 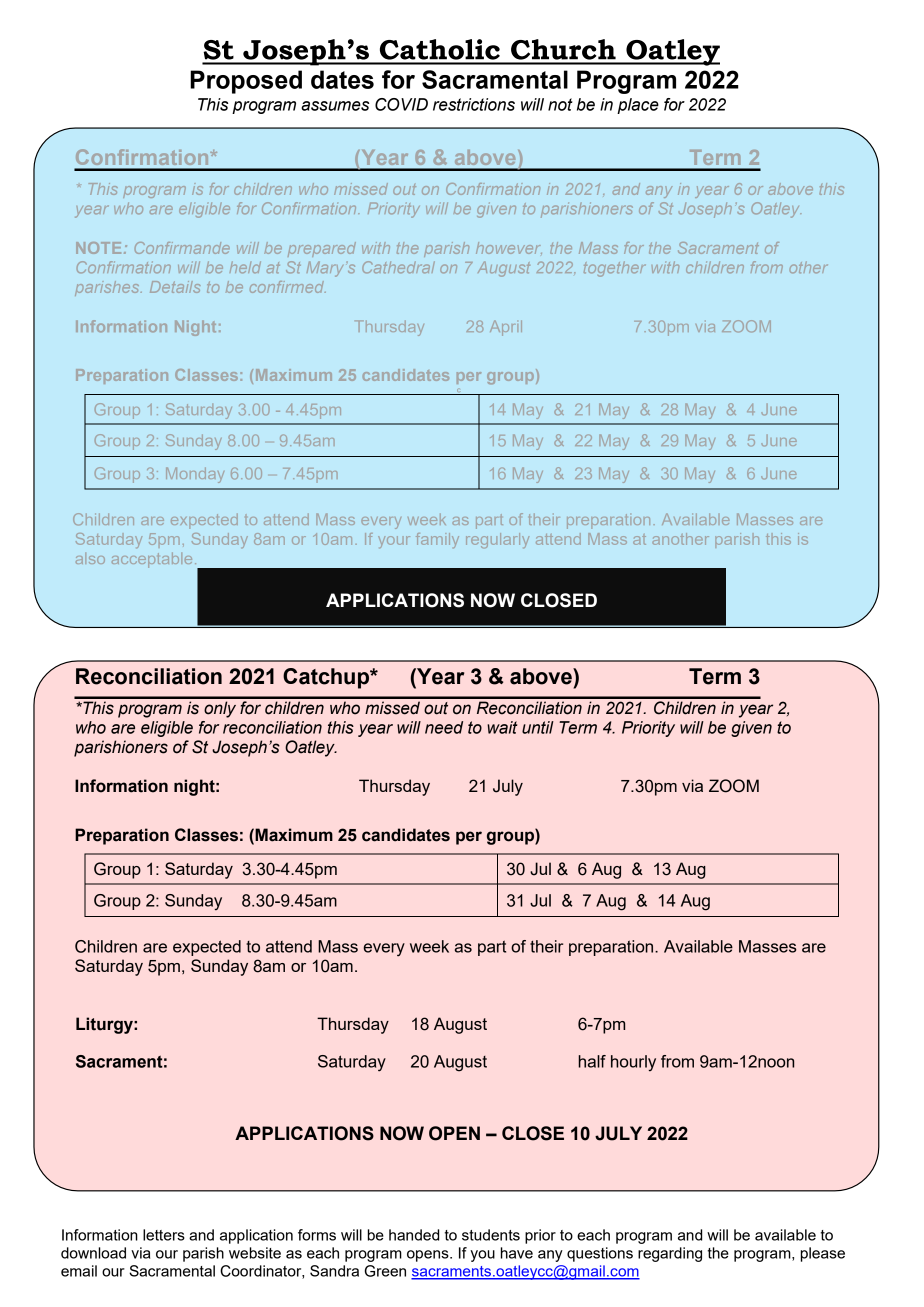 What do you see at coordinates (670, 1254) in the screenshot?
I see `regarding` at bounding box center [670, 1254].
